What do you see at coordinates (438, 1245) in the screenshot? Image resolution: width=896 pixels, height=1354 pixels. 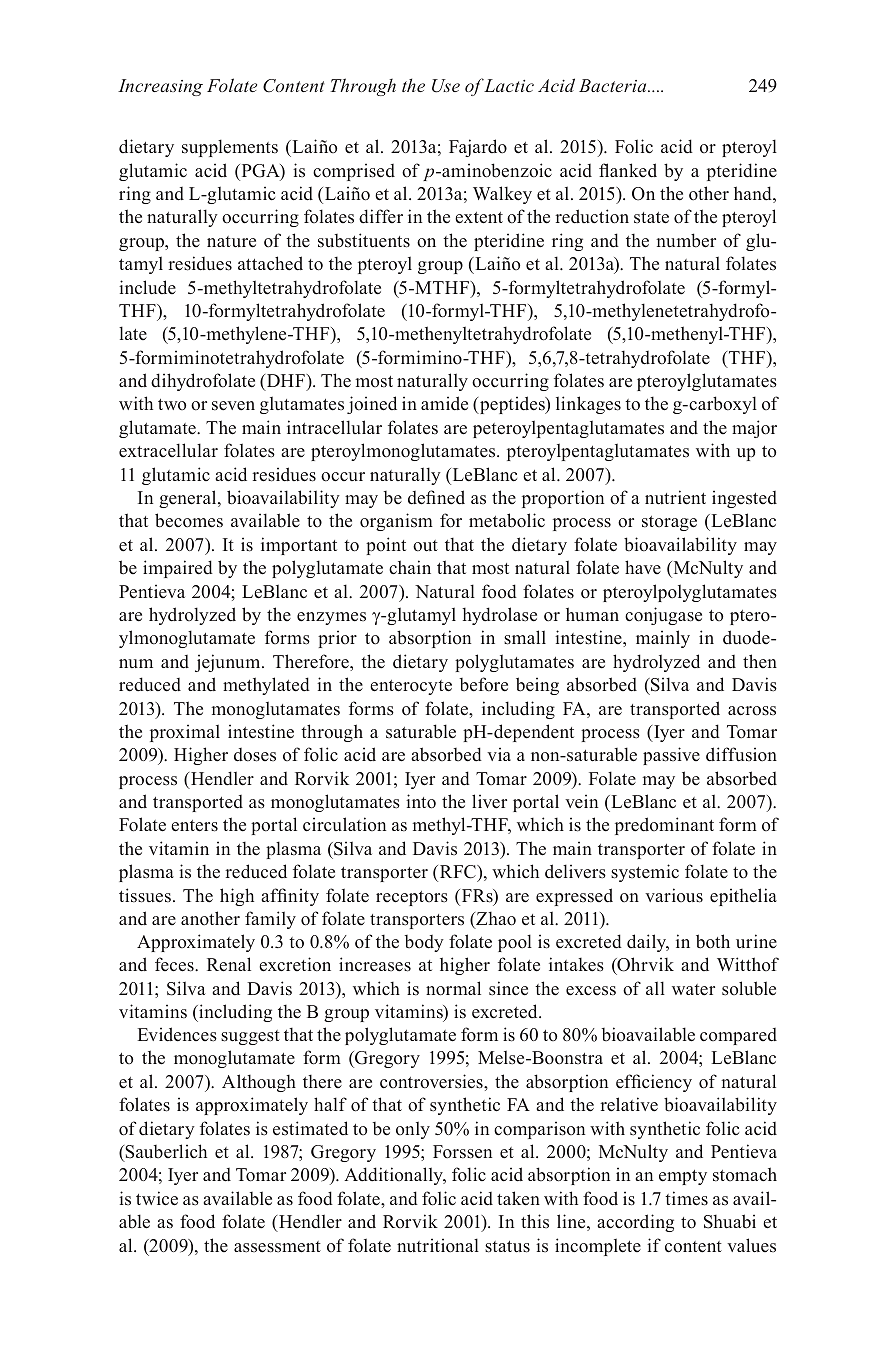 I see `nutritional` at bounding box center [438, 1245].
